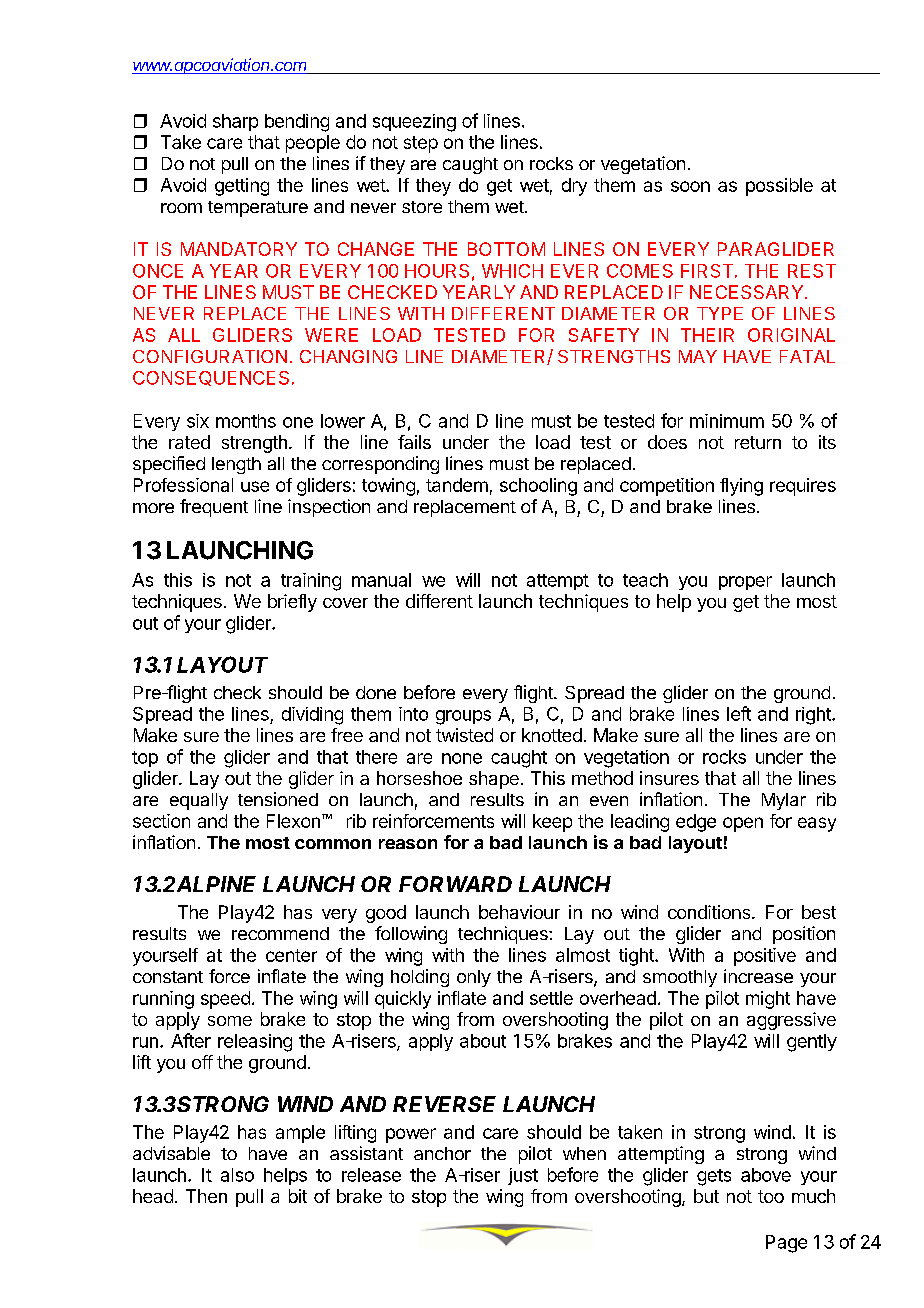 The width and height of the page is (924, 1308). What do you see at coordinates (246, 421) in the page?
I see `months` at bounding box center [246, 421].
